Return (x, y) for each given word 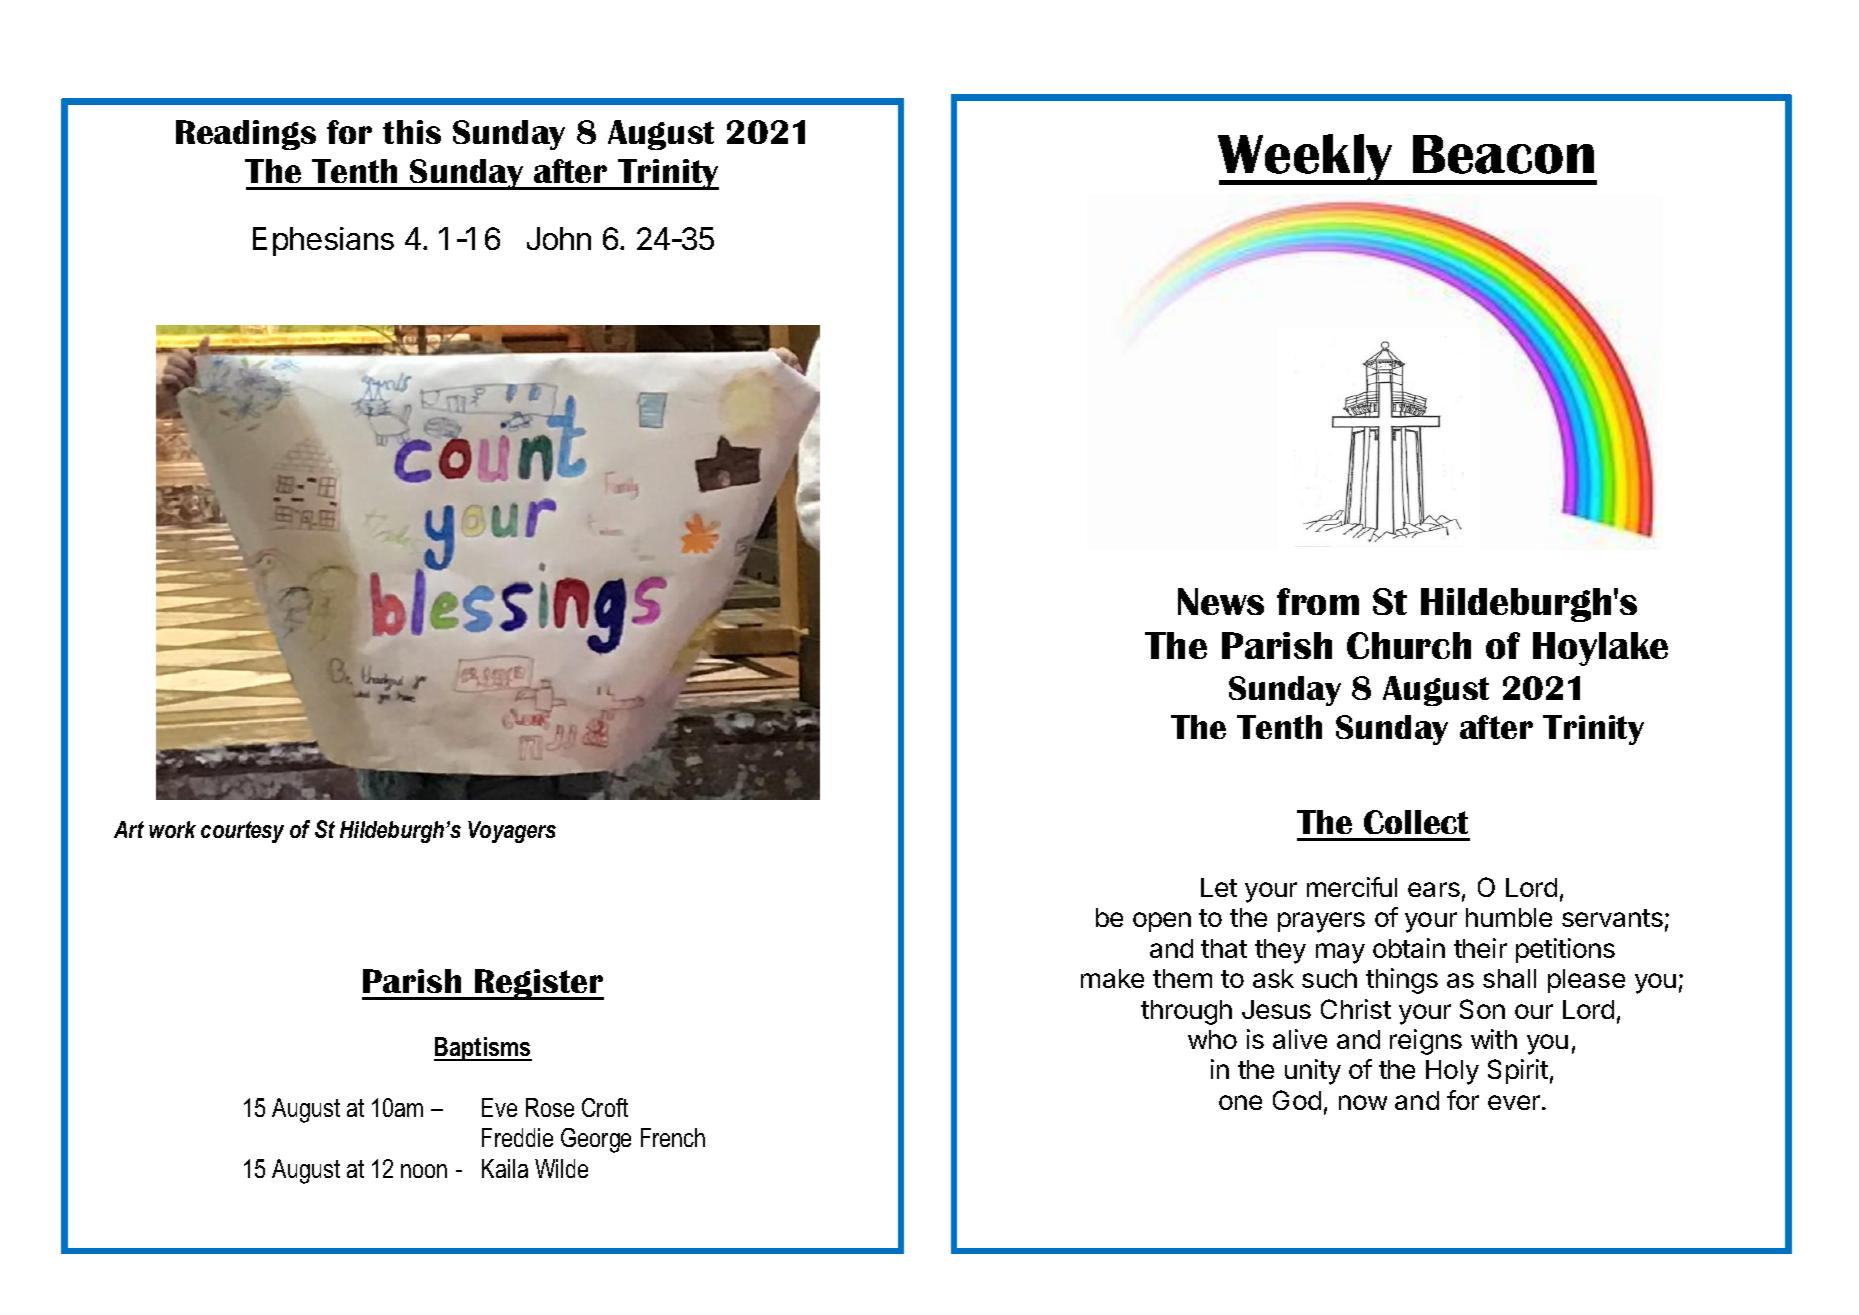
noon (424, 1171)
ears (1434, 889)
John (559, 238)
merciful (1352, 887)
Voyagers (512, 832)
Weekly (1307, 159)
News (1221, 601)
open (1162, 922)
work (172, 829)
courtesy (242, 832)
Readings (246, 135)
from (1318, 601)
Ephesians (323, 241)
